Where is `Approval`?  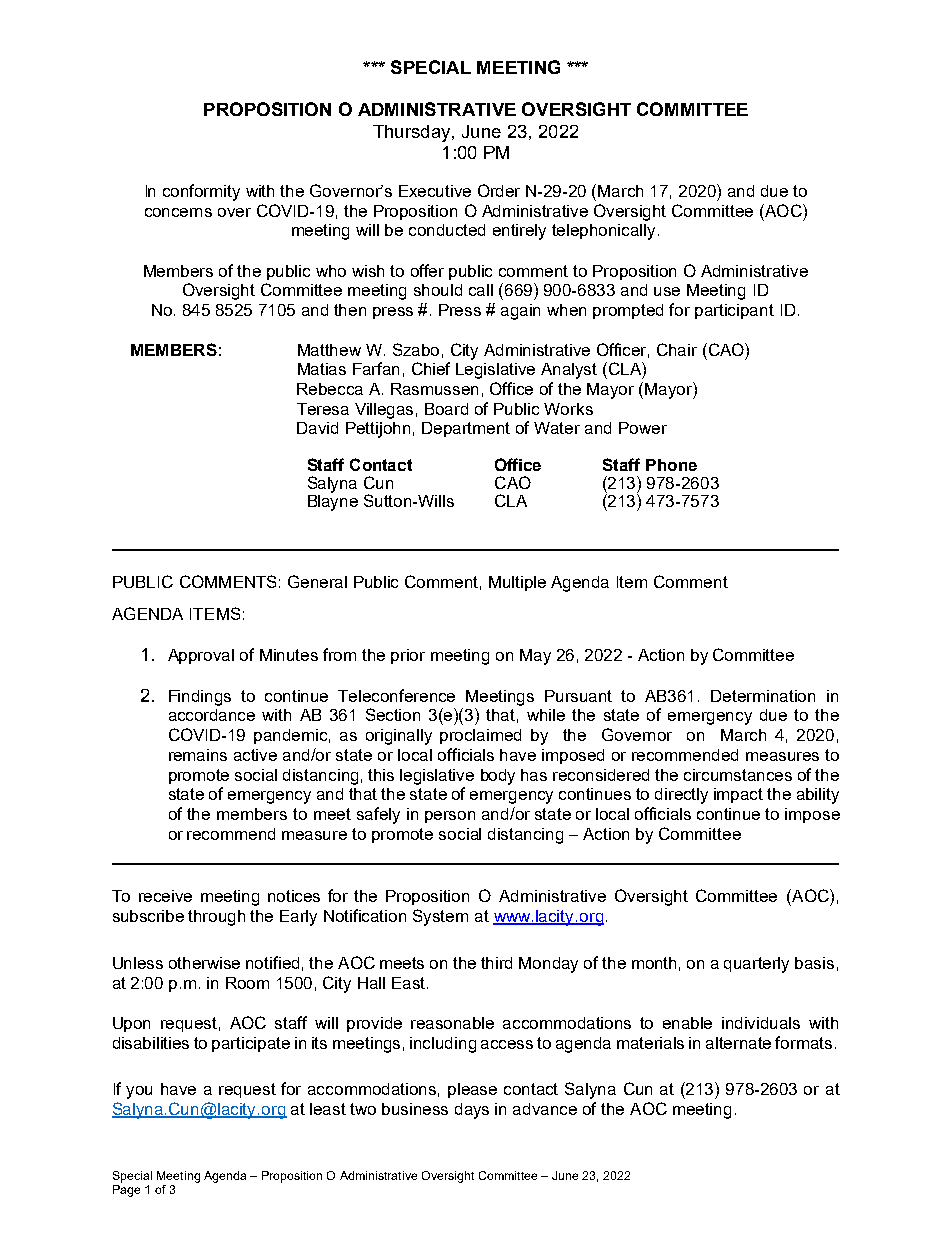 Approval is located at coordinates (201, 656).
